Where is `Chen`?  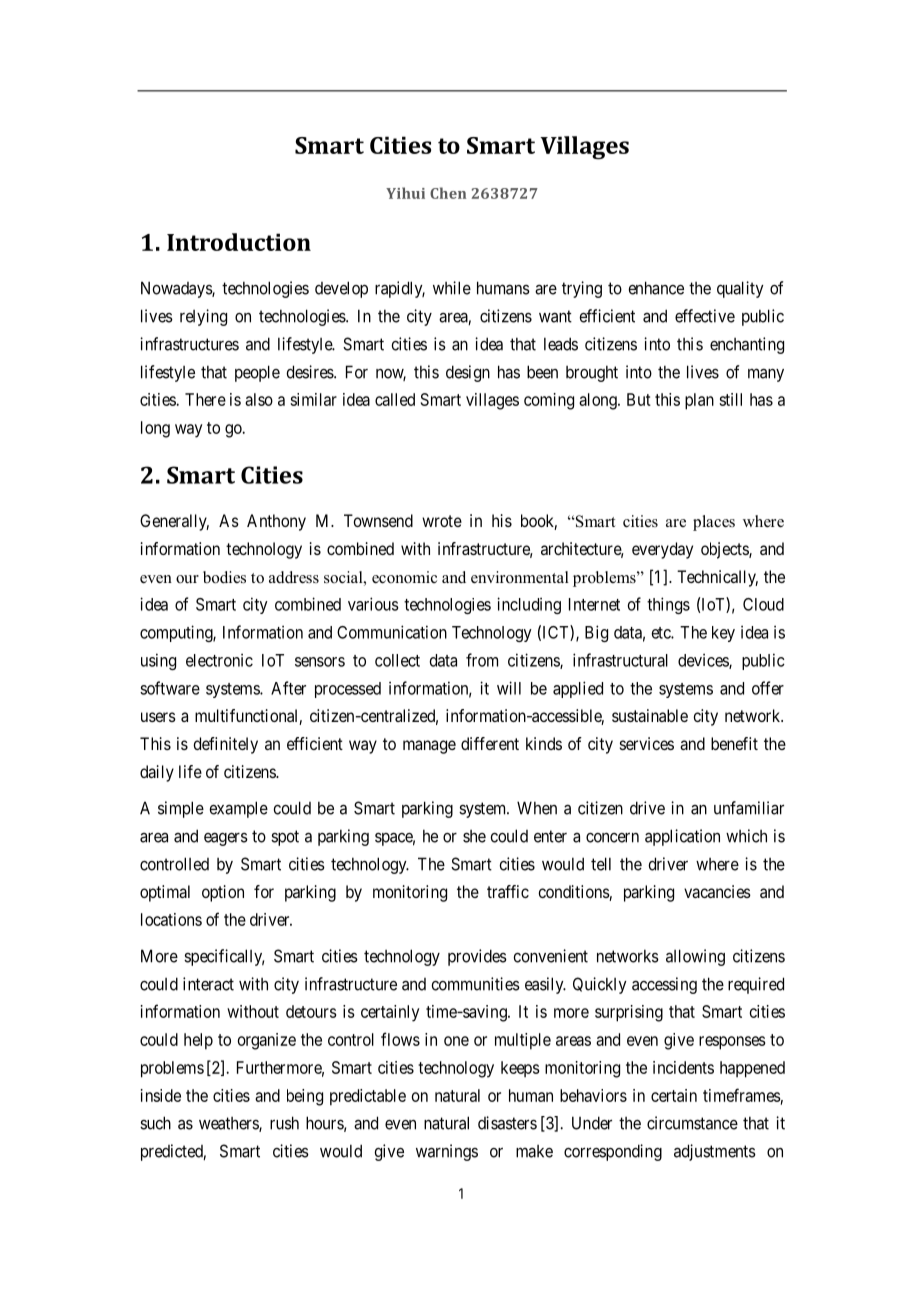 Chen is located at coordinates (448, 193).
